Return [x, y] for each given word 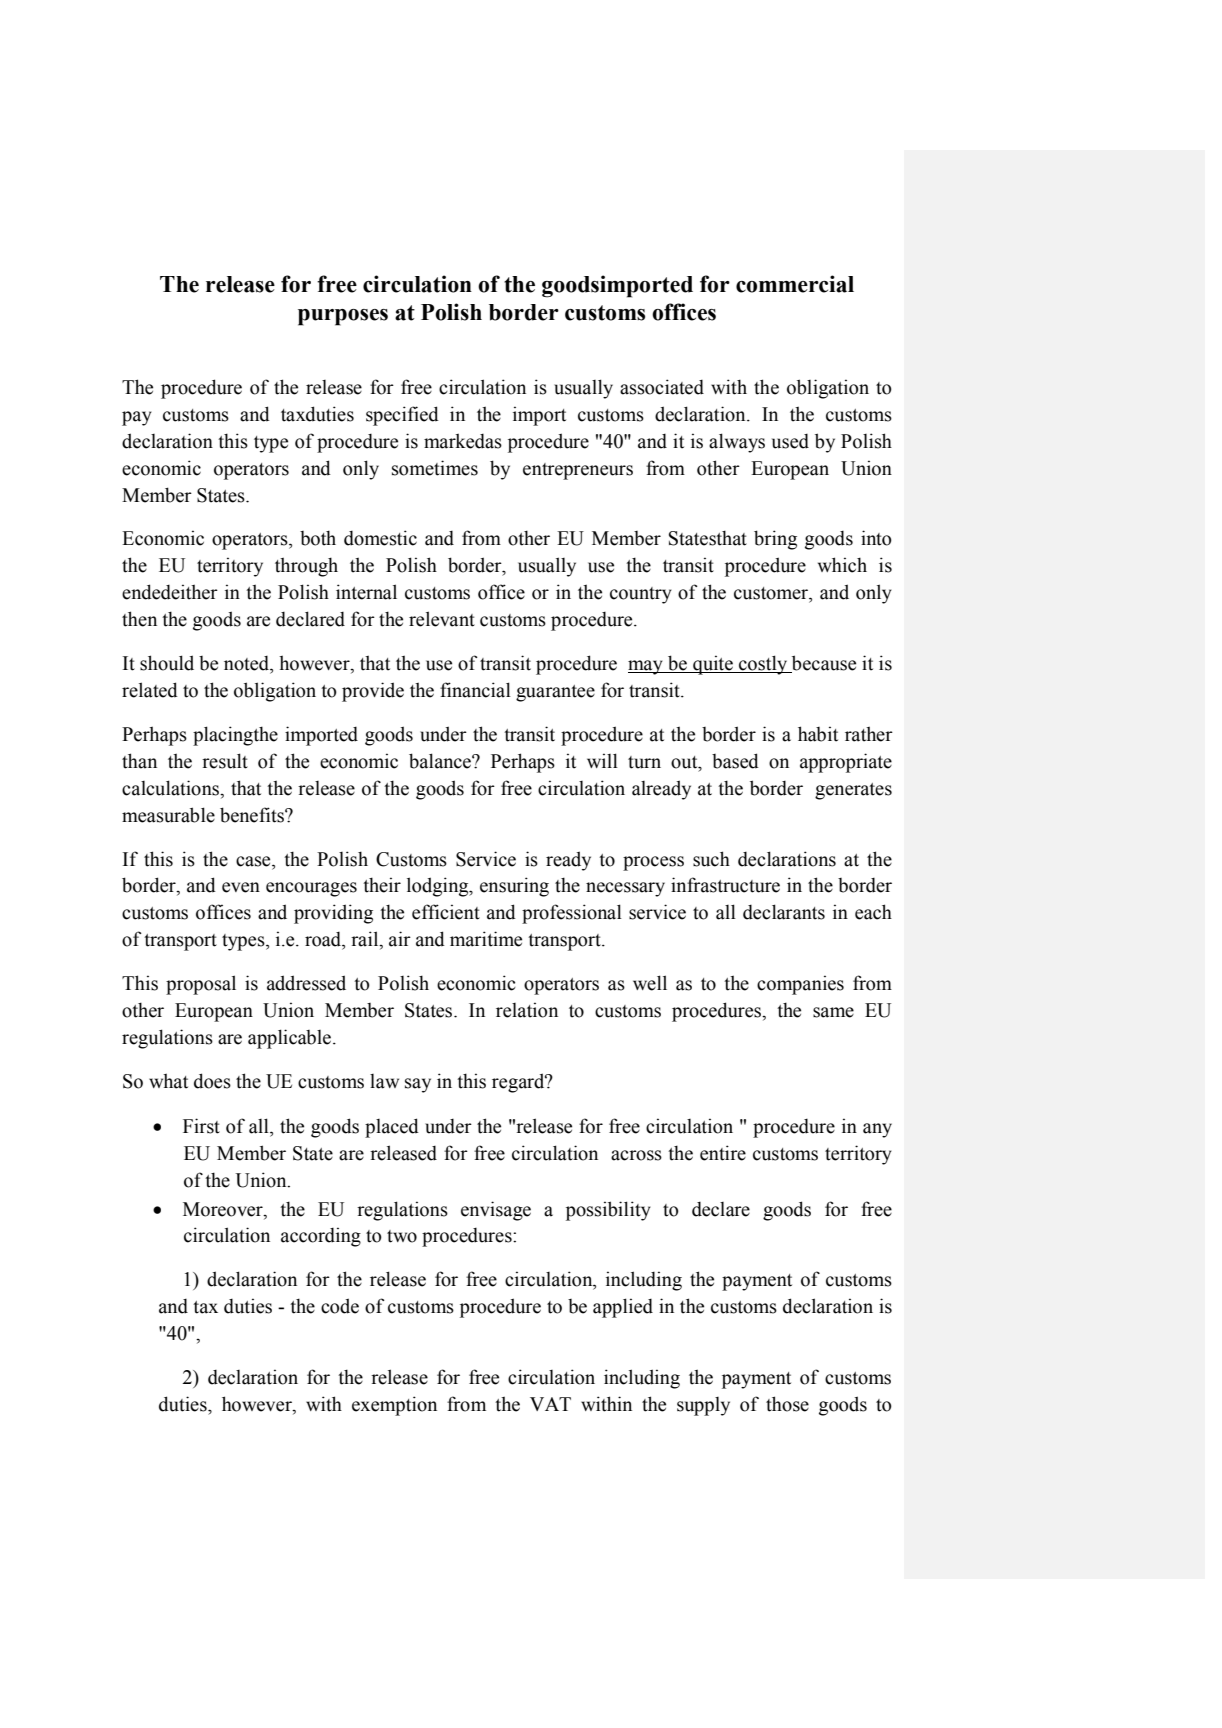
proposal [201, 985]
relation [527, 1010]
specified [402, 416]
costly [763, 665]
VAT [550, 1404]
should [167, 663]
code [340, 1306]
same [833, 1012]
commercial [795, 284]
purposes [343, 317]
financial [475, 690]
